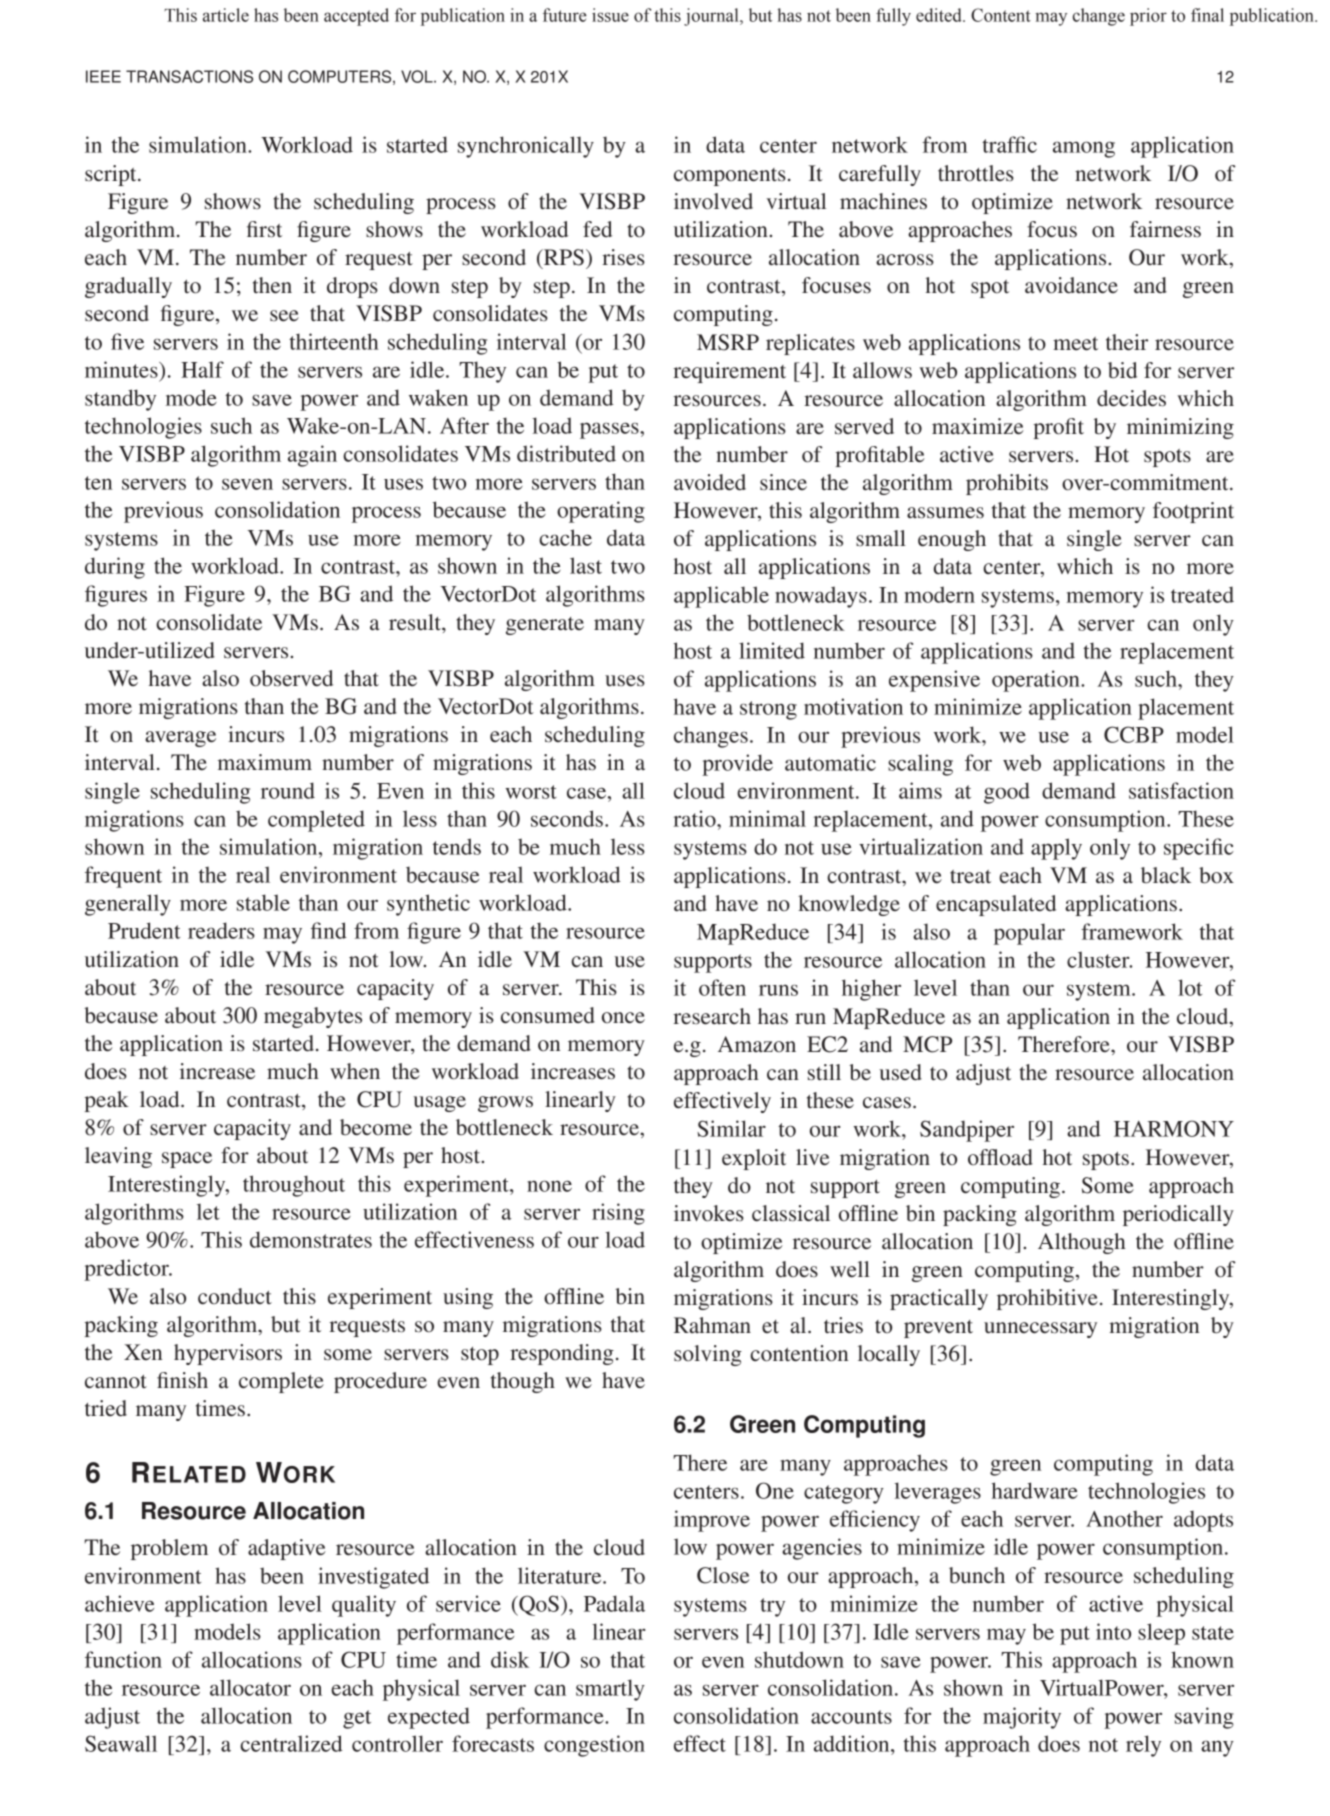 Image resolution: width=1330 pixels, height=1816 pixels. Describe the element at coordinates (712, 17) in the screenshot. I see `journal` at that location.
